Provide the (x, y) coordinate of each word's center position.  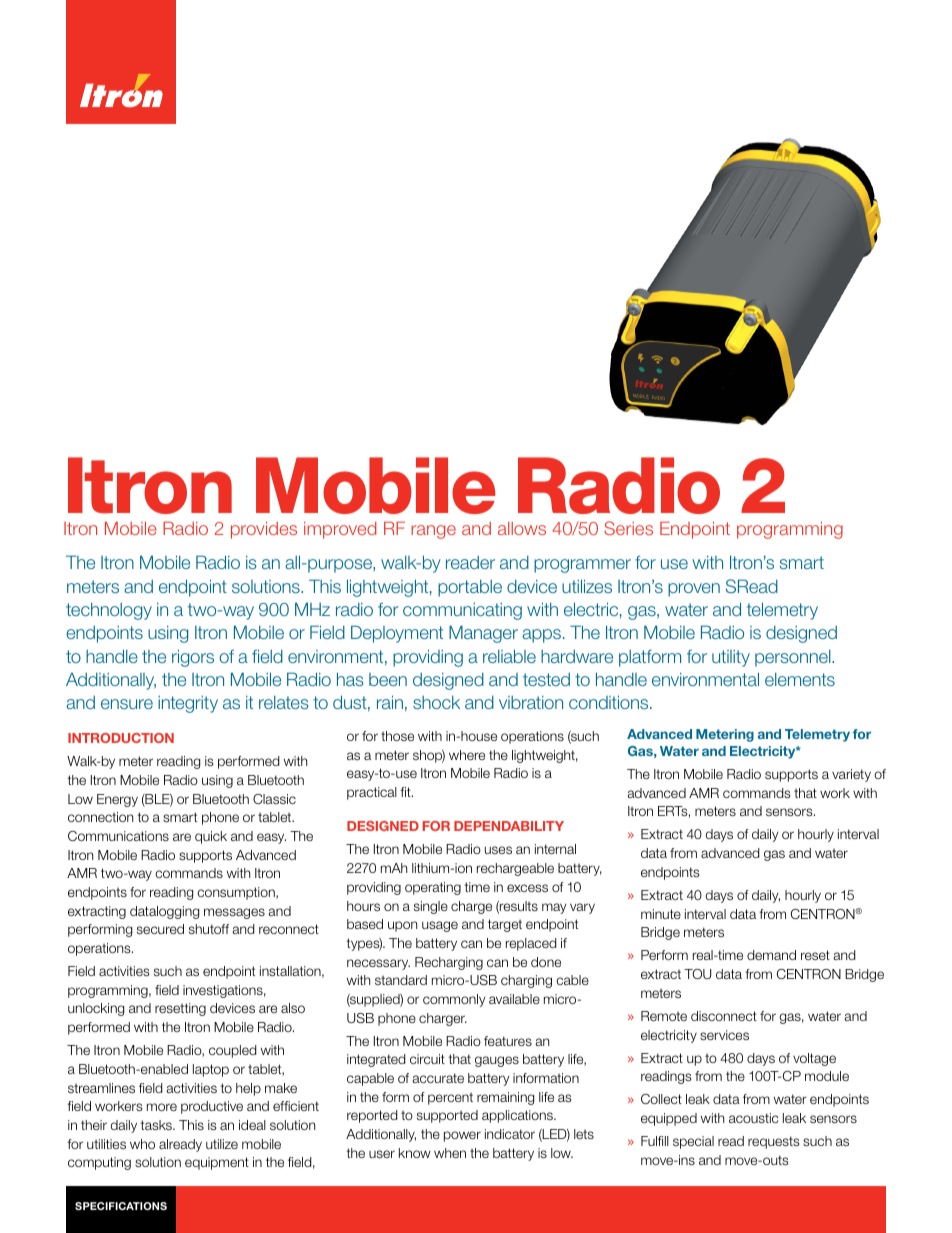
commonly (454, 1000)
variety (851, 775)
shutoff (209, 929)
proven (694, 590)
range (433, 532)
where (467, 755)
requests (773, 1142)
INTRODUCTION (121, 738)
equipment (217, 1163)
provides (264, 530)
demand (771, 955)
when (450, 1153)
